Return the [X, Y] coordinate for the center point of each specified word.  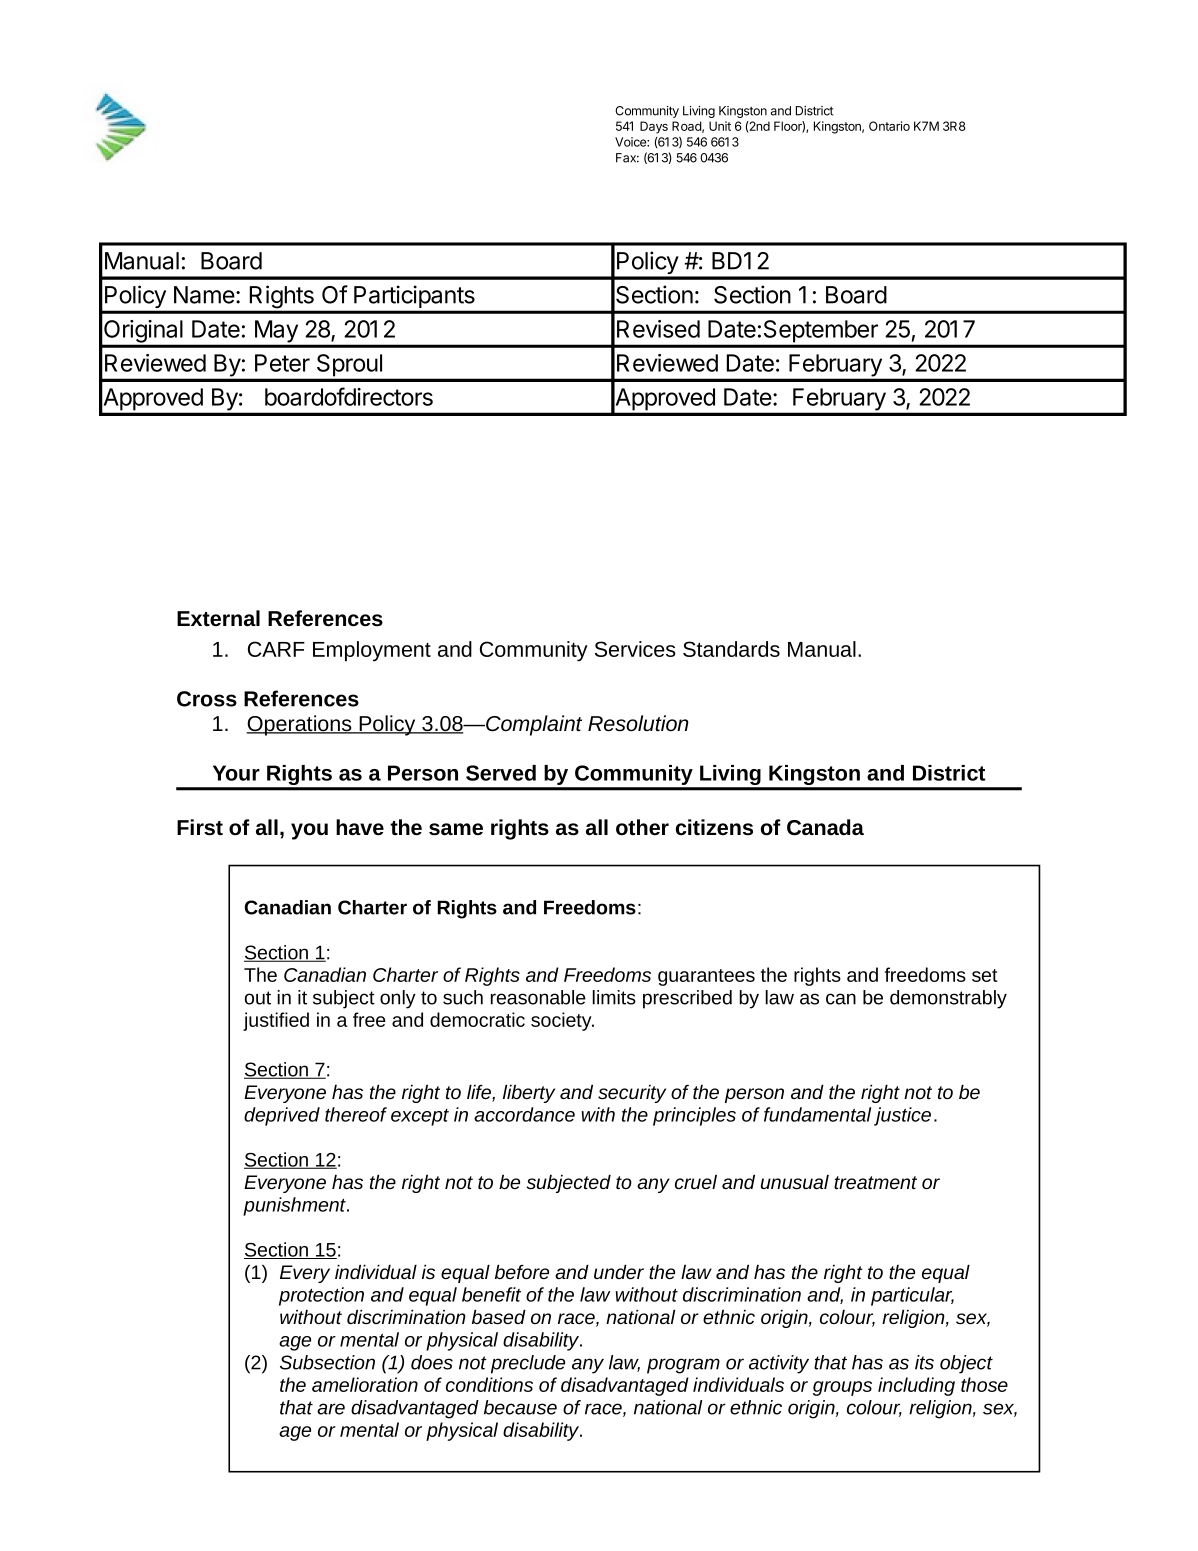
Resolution [638, 723]
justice [902, 1116]
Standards [731, 649]
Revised [658, 329]
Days [654, 127]
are [331, 1409]
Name [204, 295]
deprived [282, 1116]
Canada [825, 827]
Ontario [889, 126]
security [632, 1094]
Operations [300, 725]
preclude [528, 1364]
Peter [282, 363]
